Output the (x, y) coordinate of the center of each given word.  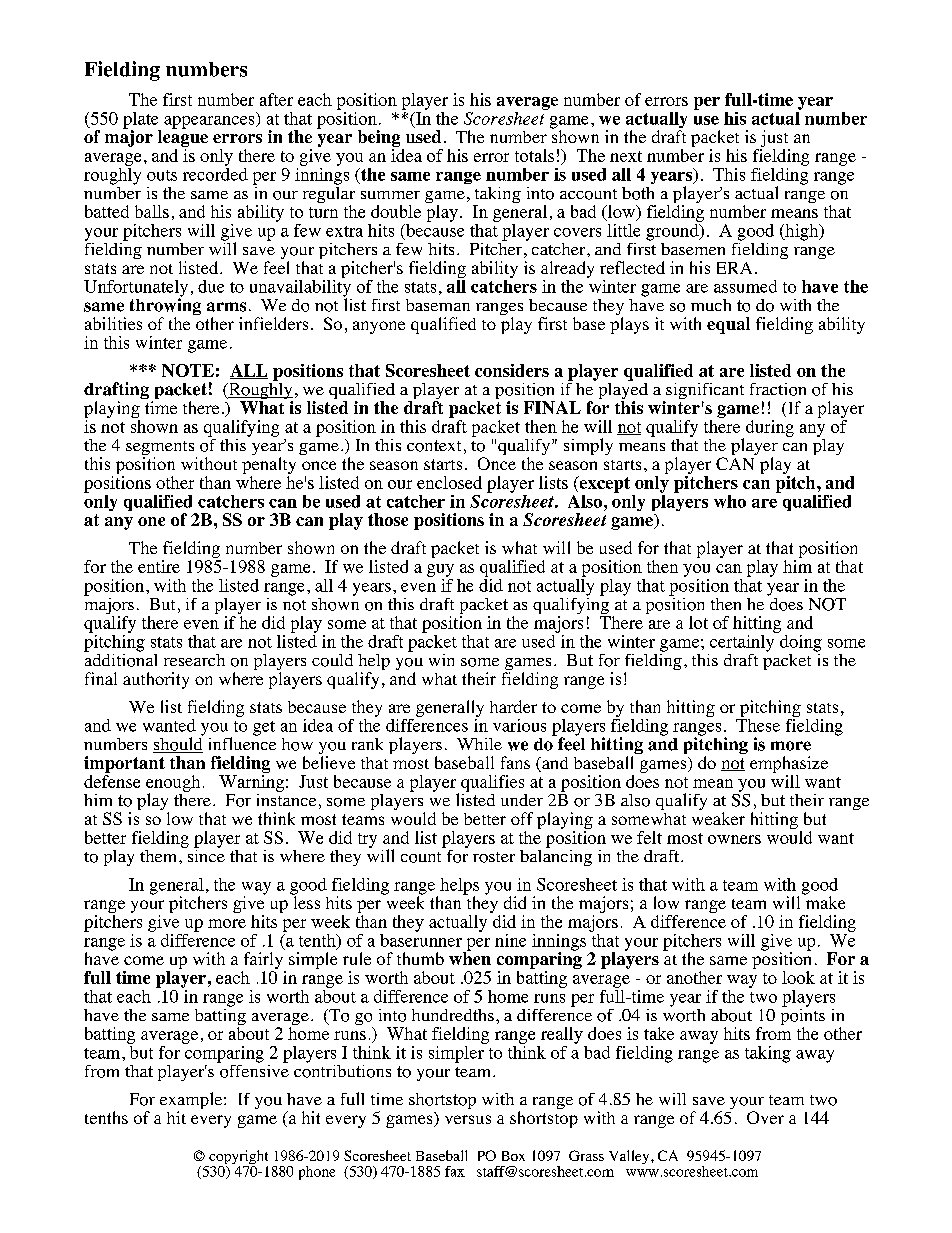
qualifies (492, 783)
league (183, 137)
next (626, 156)
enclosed (449, 482)
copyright (237, 1158)
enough (173, 784)
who (730, 501)
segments (161, 449)
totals (534, 155)
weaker (718, 818)
